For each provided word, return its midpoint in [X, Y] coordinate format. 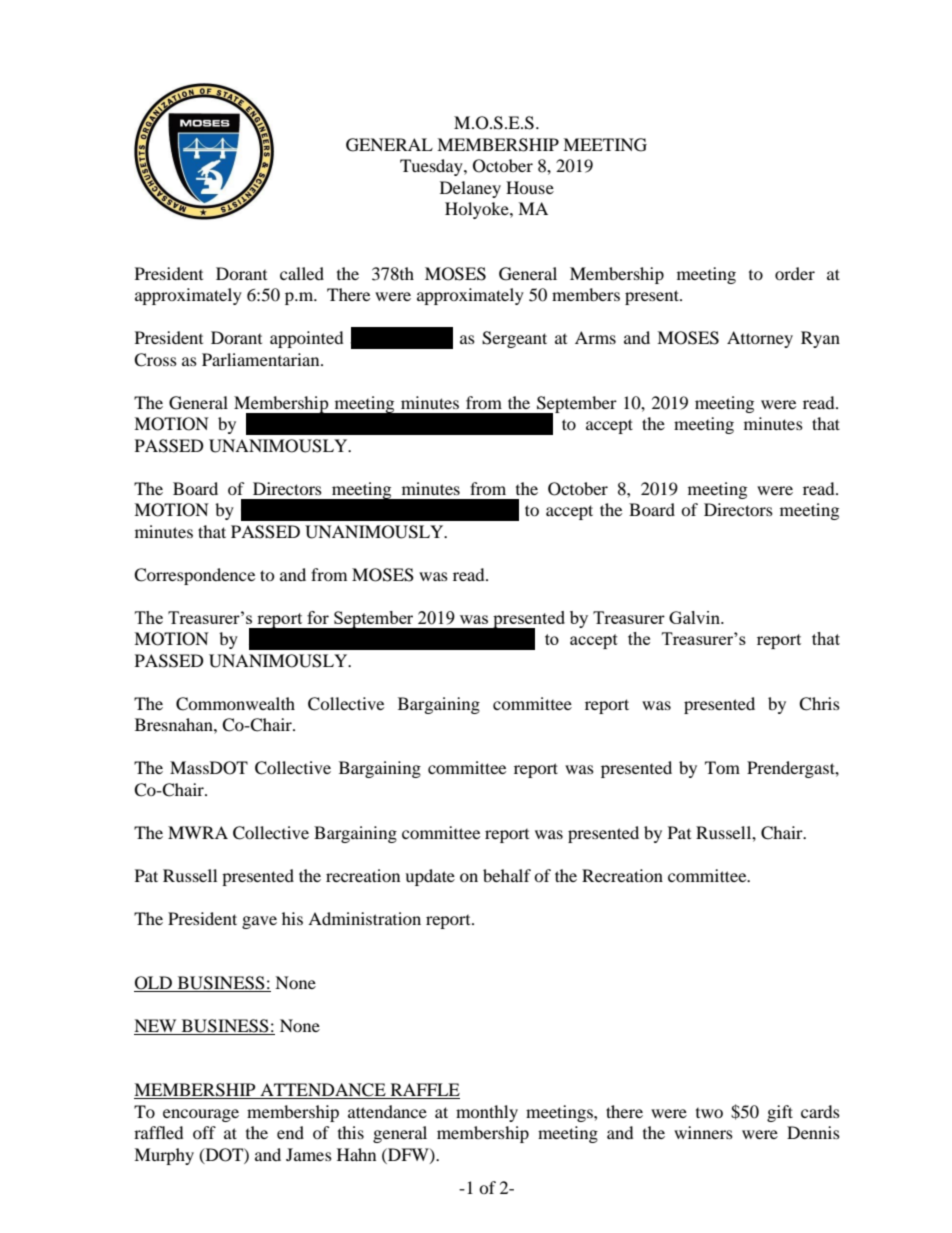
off [204, 1132]
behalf [507, 875]
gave [259, 922]
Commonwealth [235, 704]
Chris [819, 704]
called [302, 273]
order [795, 273]
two [709, 1113]
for [318, 617]
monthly [487, 1113]
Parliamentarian [262, 359]
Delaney [470, 189]
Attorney [760, 339]
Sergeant [514, 339]
